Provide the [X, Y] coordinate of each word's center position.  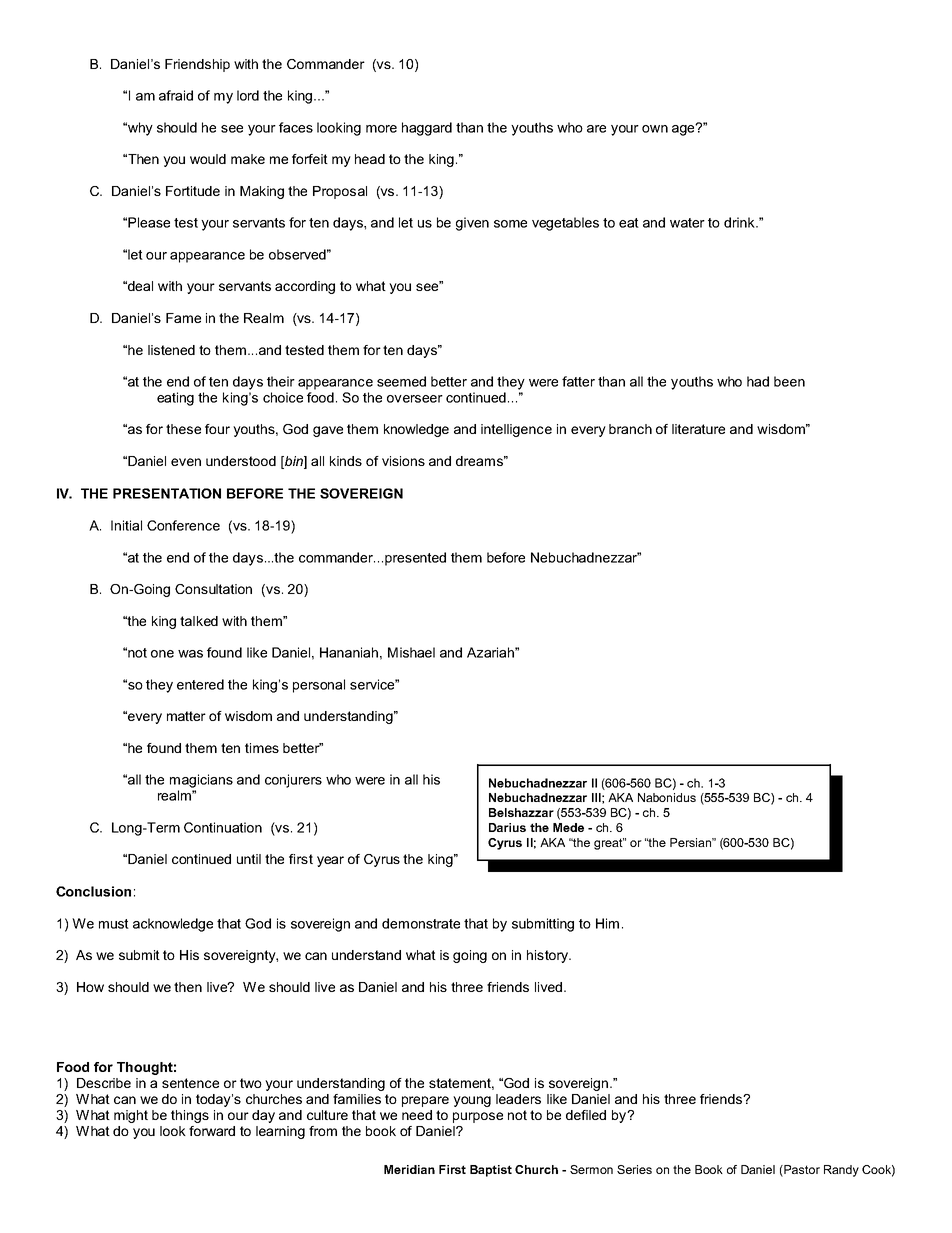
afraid [176, 95]
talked [199, 621]
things [190, 1116]
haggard [427, 129]
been [789, 381]
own [655, 129]
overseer [415, 399]
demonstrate [421, 923]
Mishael [411, 652]
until [249, 859]
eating [175, 399]
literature [698, 429]
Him [607, 923]
